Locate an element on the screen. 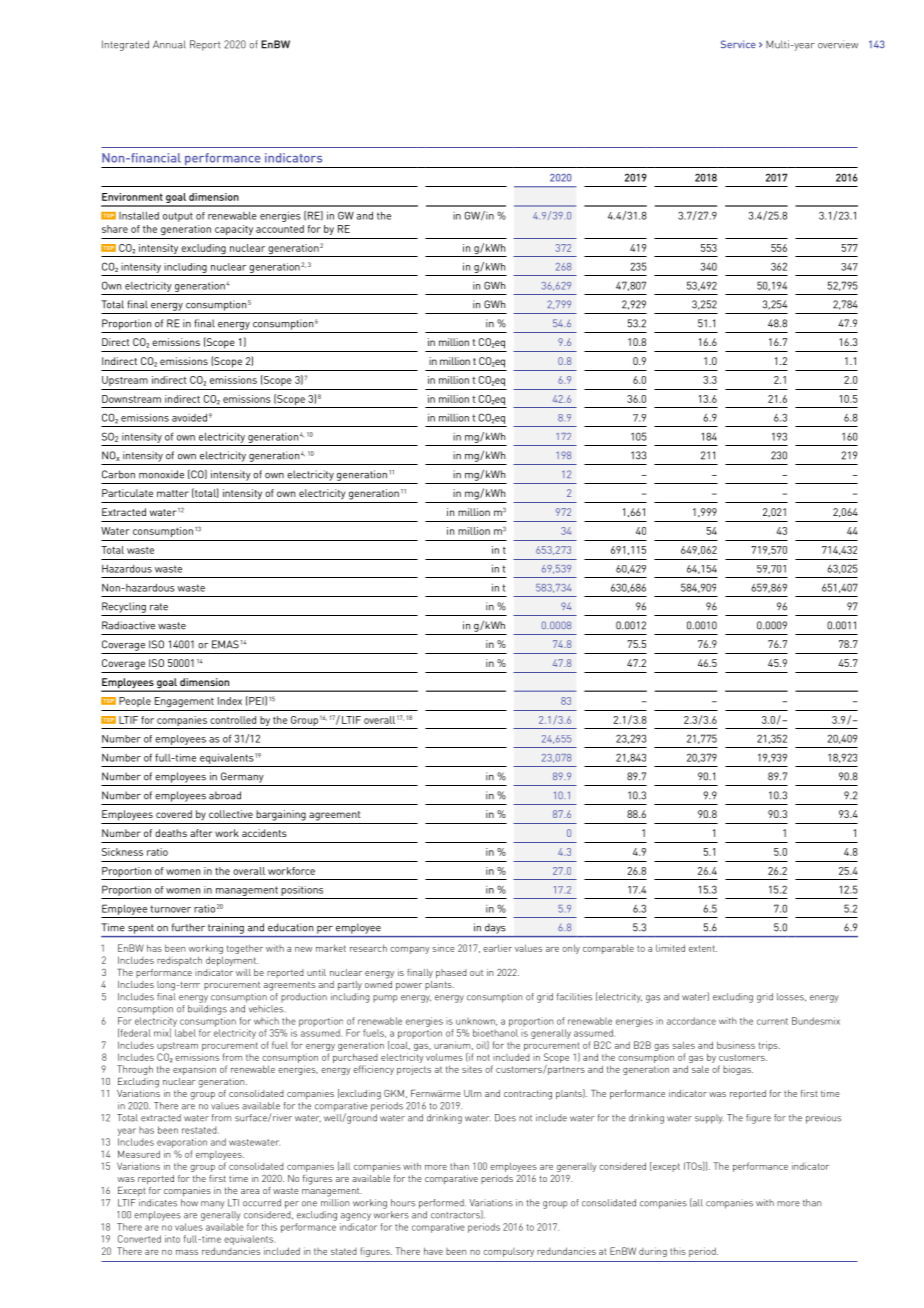 Image resolution: width=924 pixels, height=1308 pixels. days is located at coordinates (495, 929).
